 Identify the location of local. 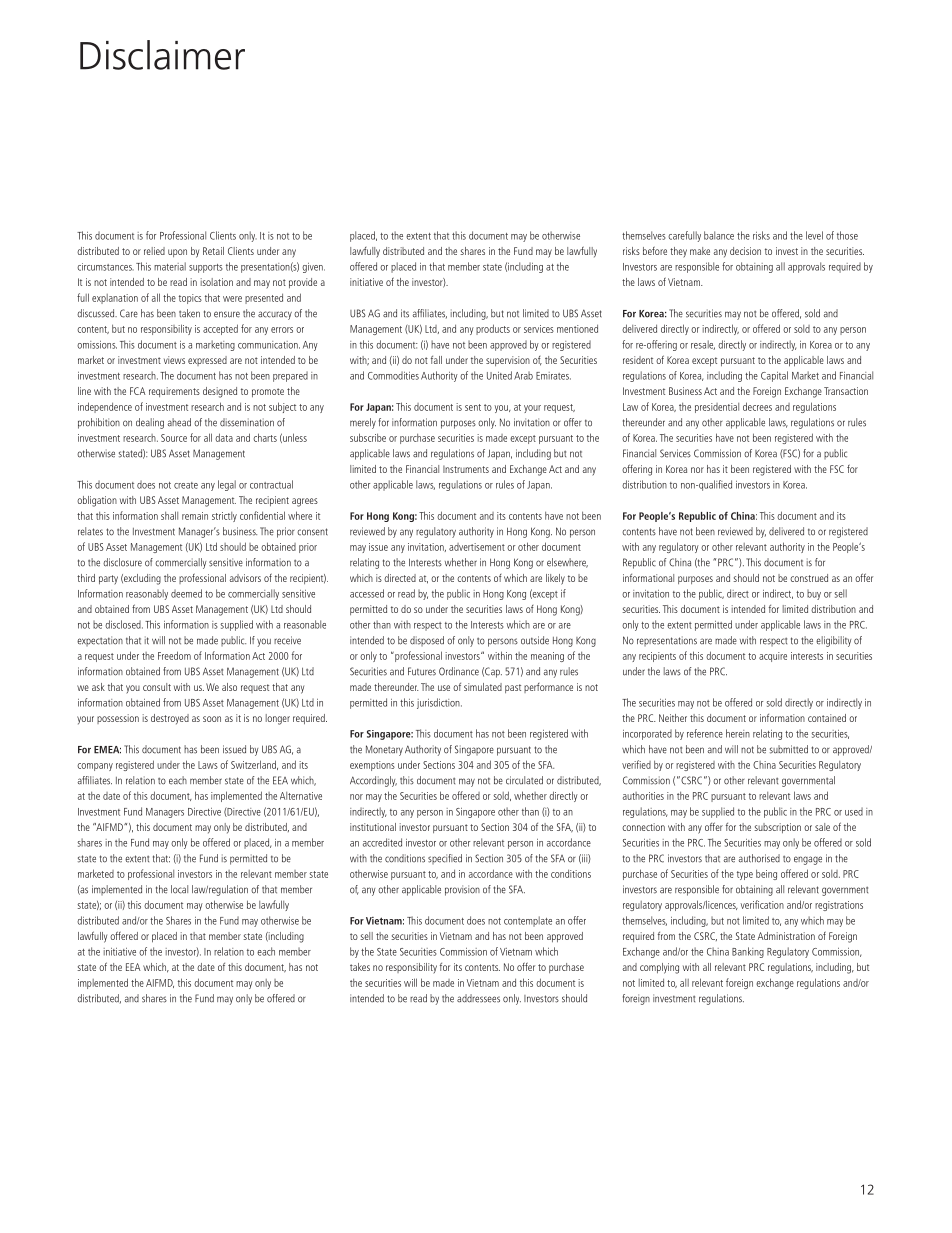
(179, 889).
